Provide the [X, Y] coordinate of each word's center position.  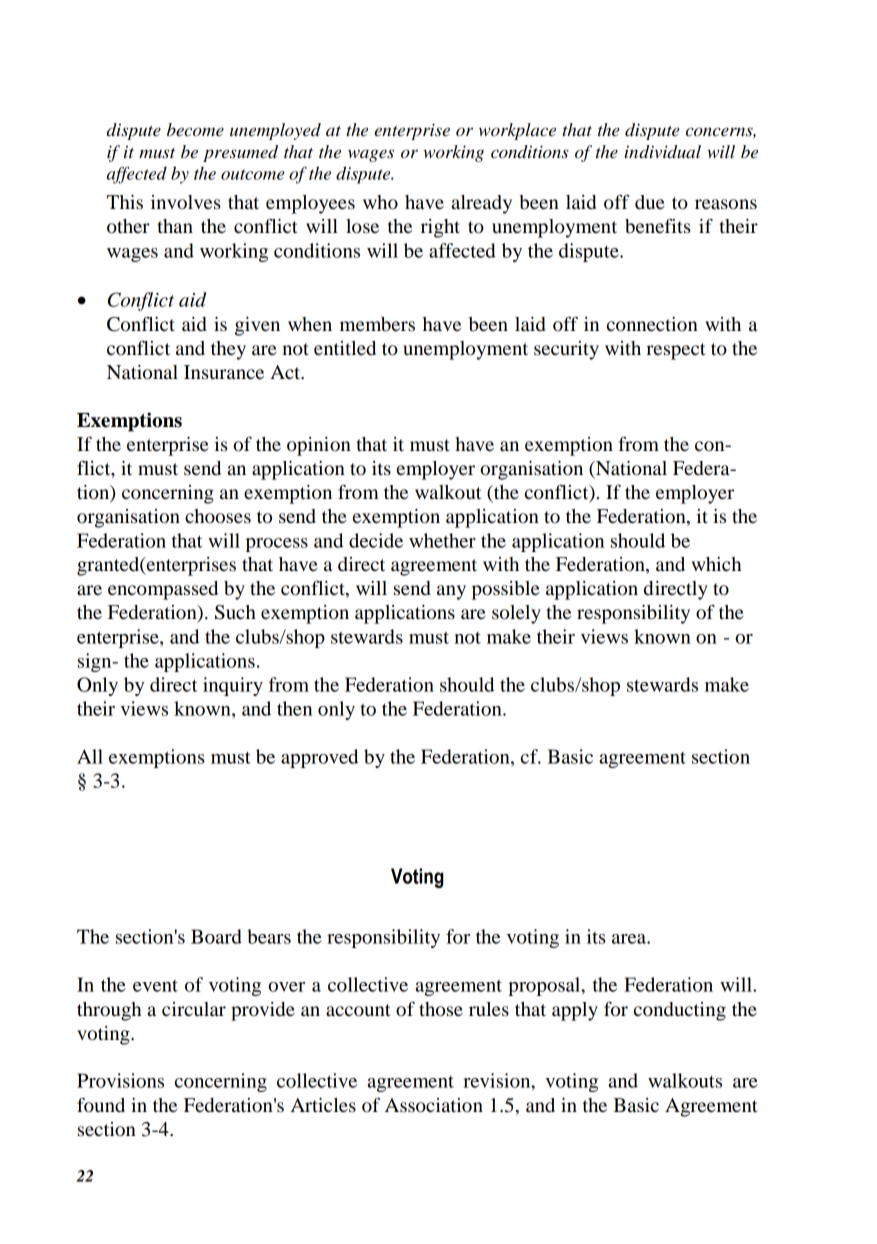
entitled [345, 348]
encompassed [163, 590]
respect [676, 351]
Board [216, 936]
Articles [323, 1105]
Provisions [120, 1080]
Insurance [224, 372]
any [451, 592]
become [195, 130]
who [380, 202]
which [716, 564]
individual [662, 152]
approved [319, 758]
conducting [680, 1011]
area [630, 939]
